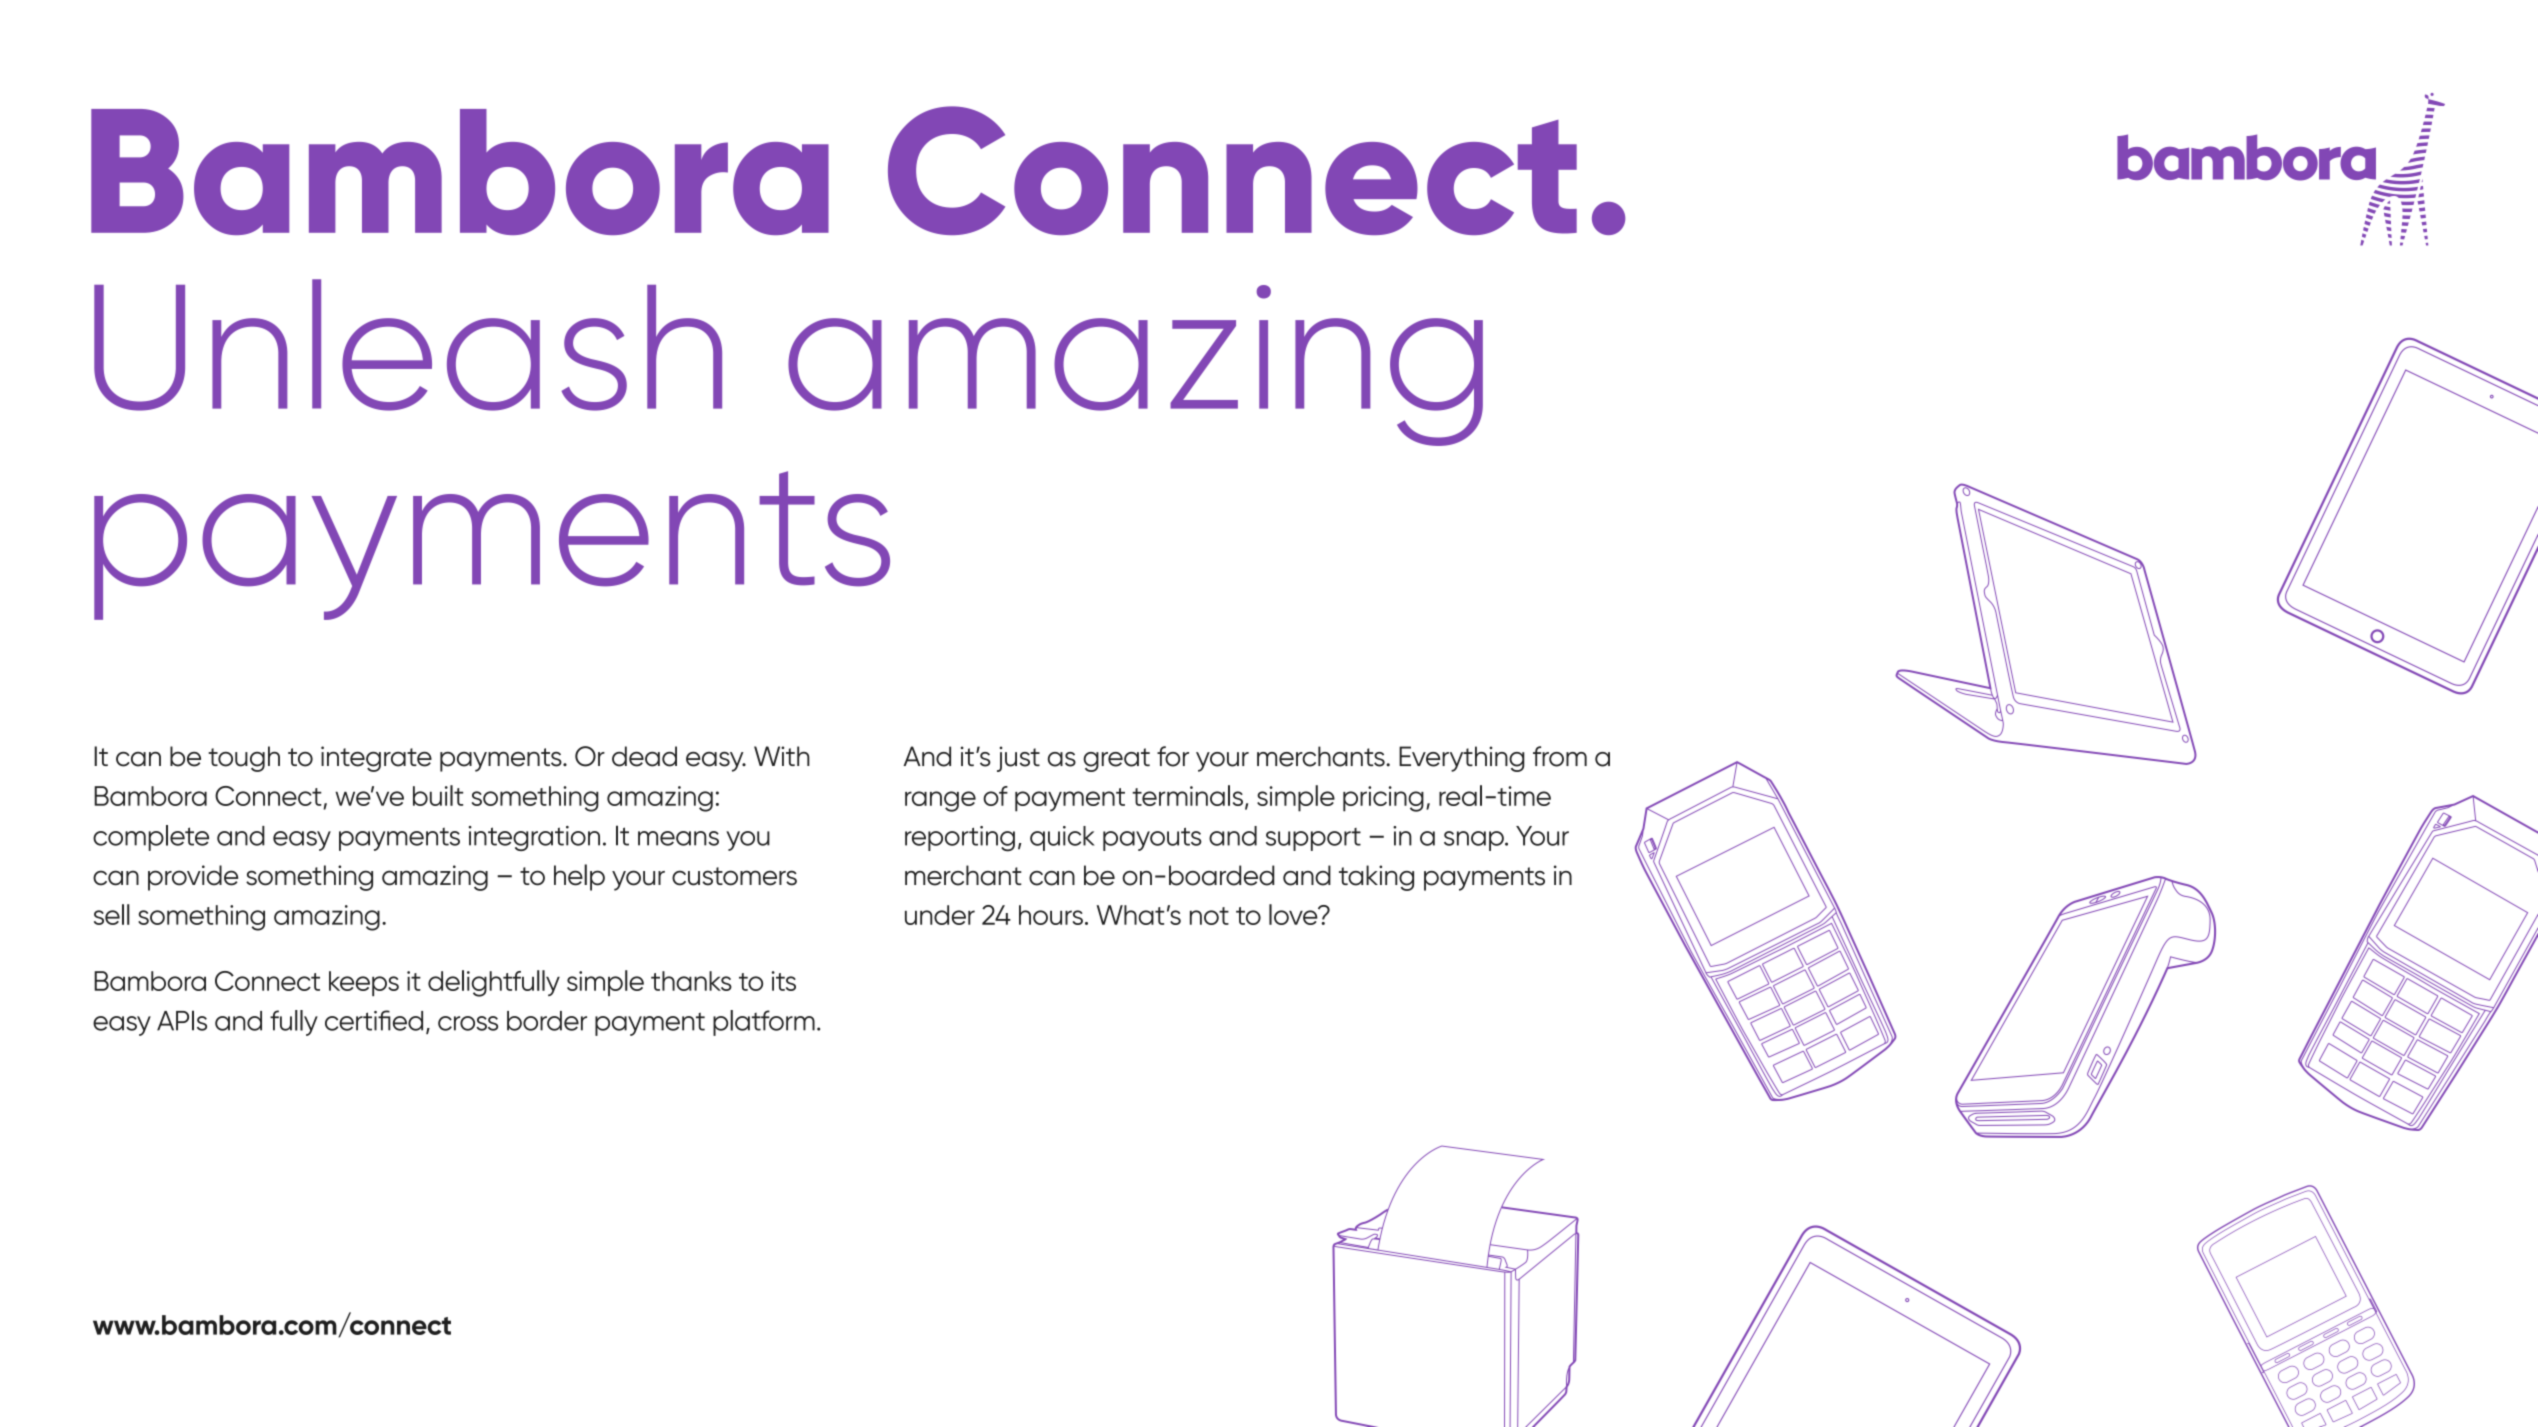  Describe the element at coordinates (244, 759) in the document. I see `tough` at that location.
